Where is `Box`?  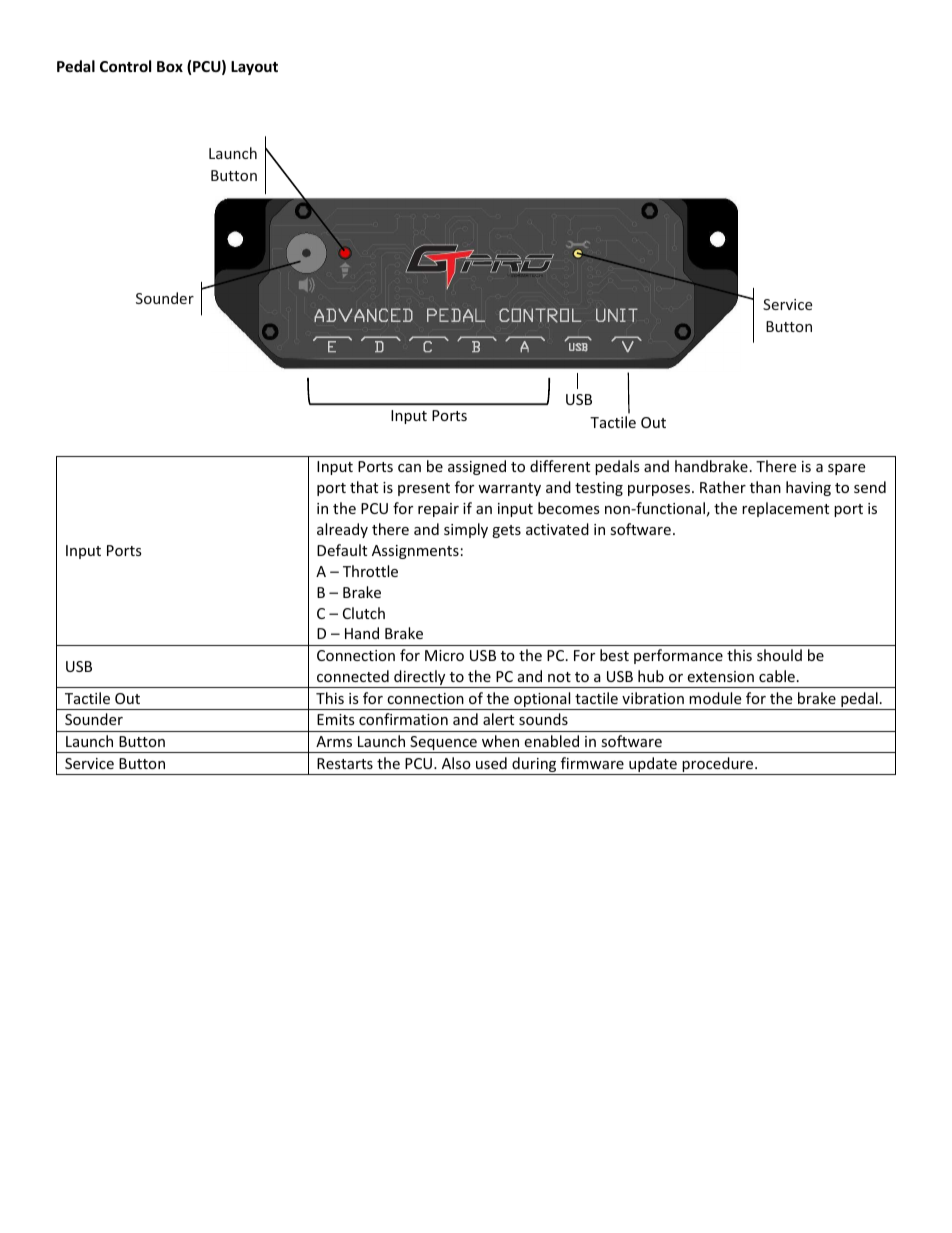
Box is located at coordinates (170, 66).
